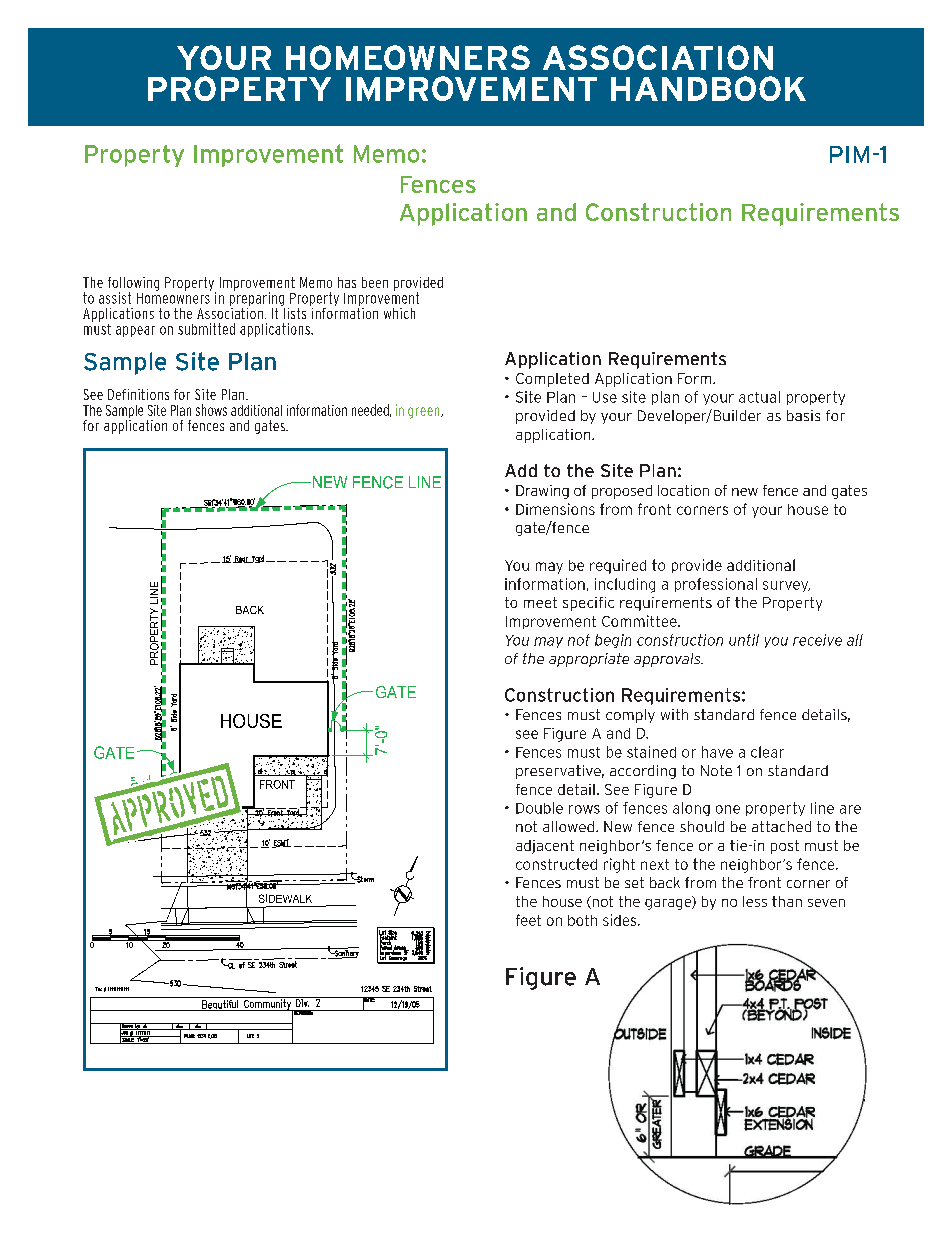  I want to click on less, so click(755, 901).
